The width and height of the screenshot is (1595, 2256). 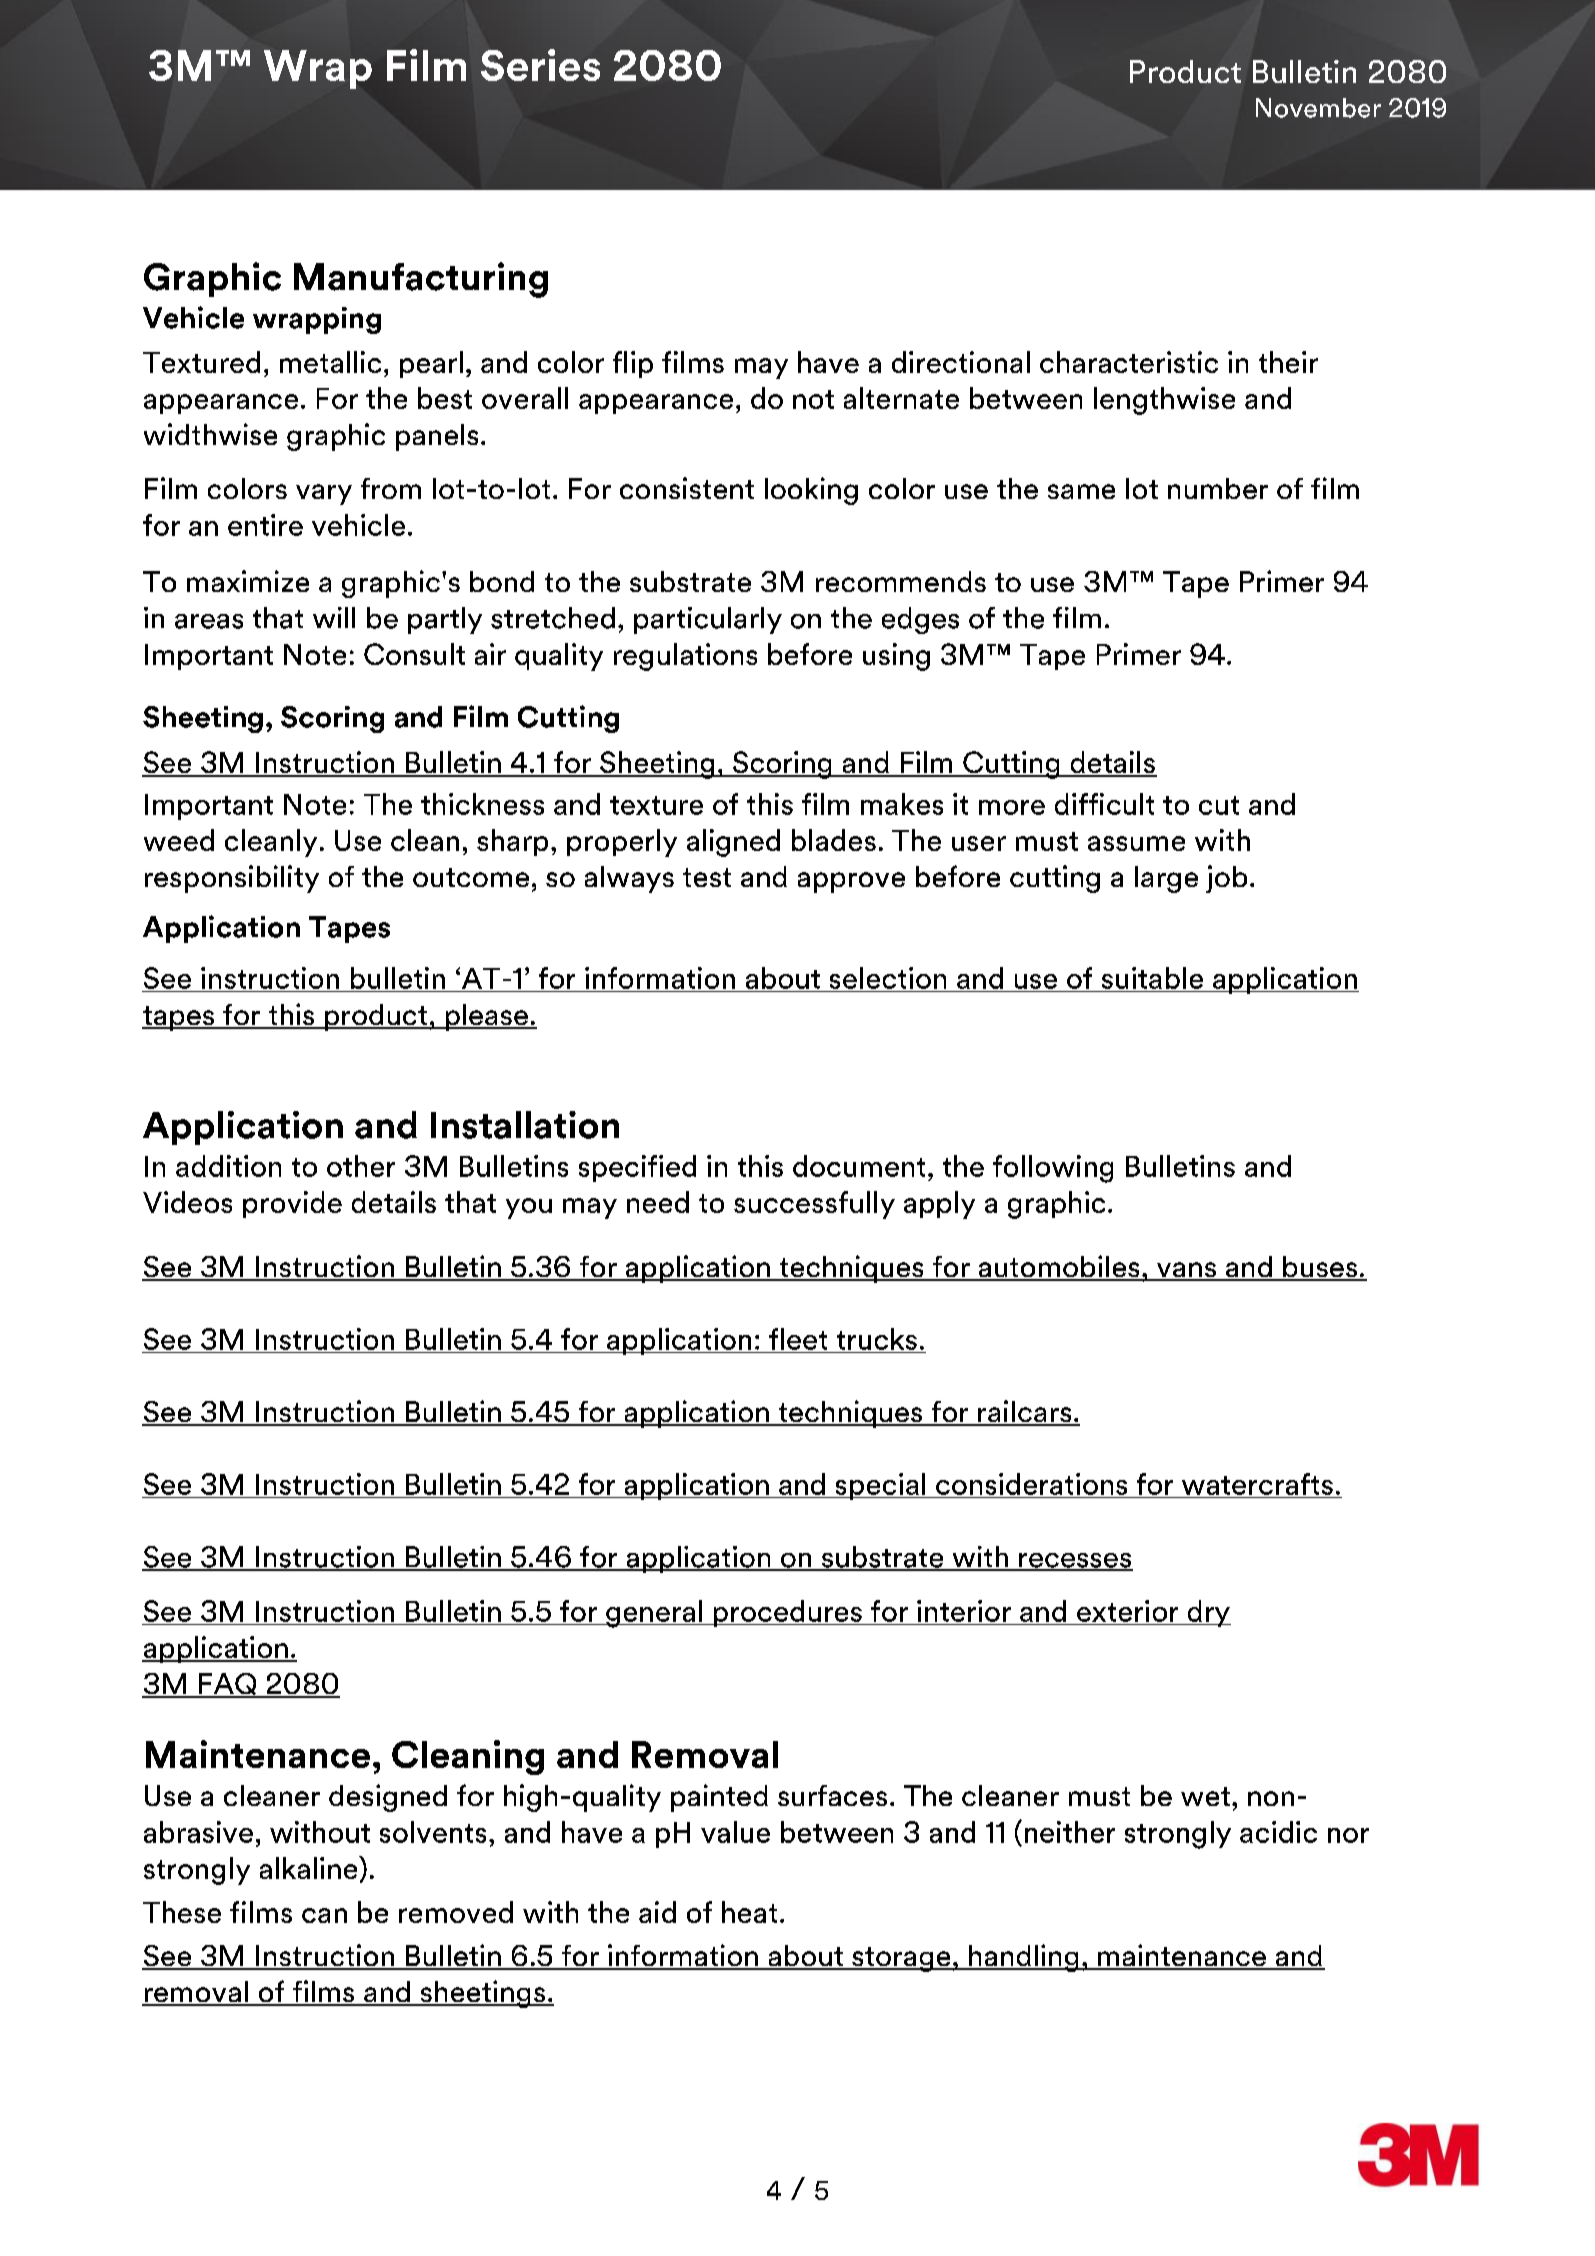 What do you see at coordinates (888, 978) in the screenshot?
I see `selection` at bounding box center [888, 978].
